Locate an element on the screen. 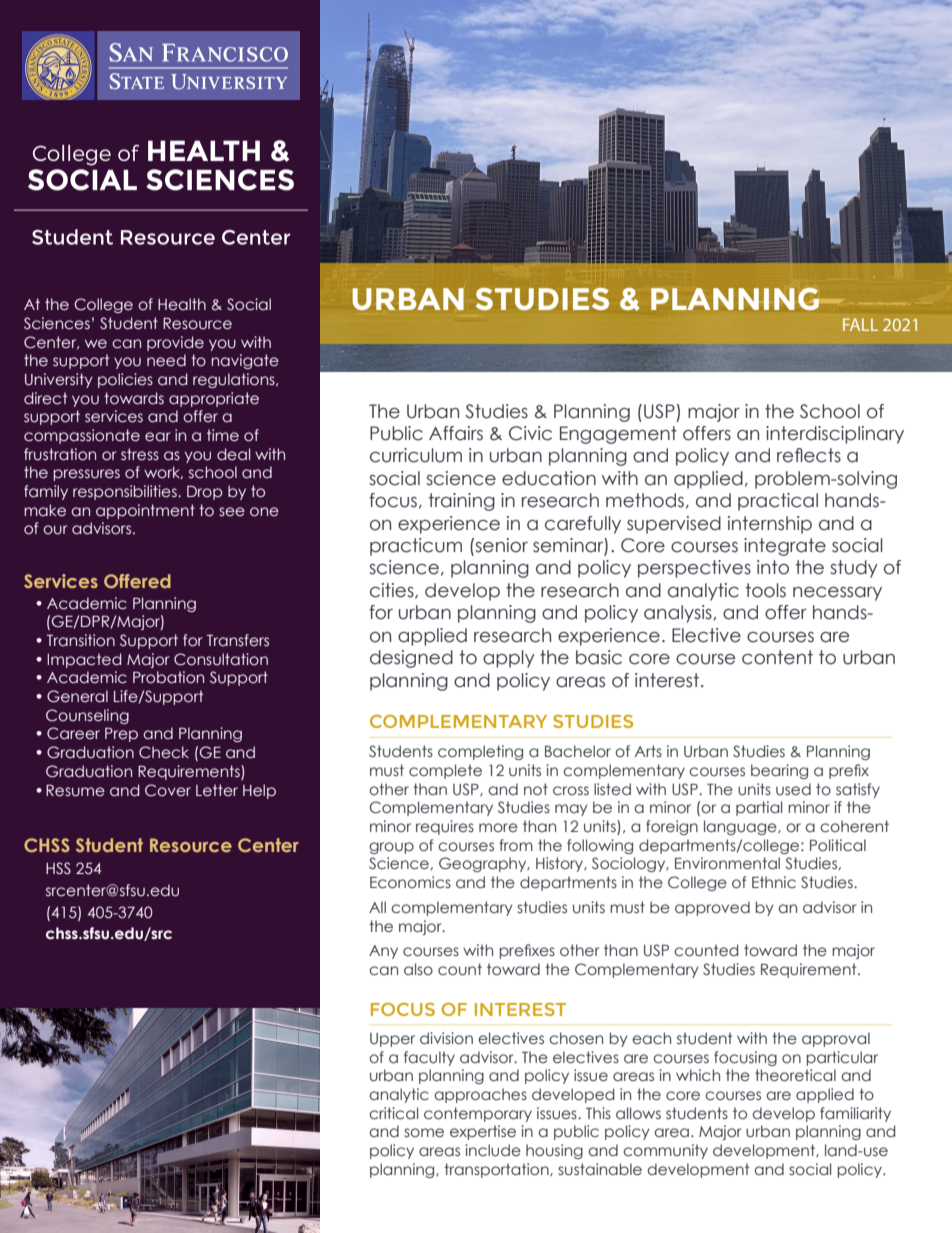 The height and width of the screenshot is (1233, 952). bearing is located at coordinates (779, 771).
